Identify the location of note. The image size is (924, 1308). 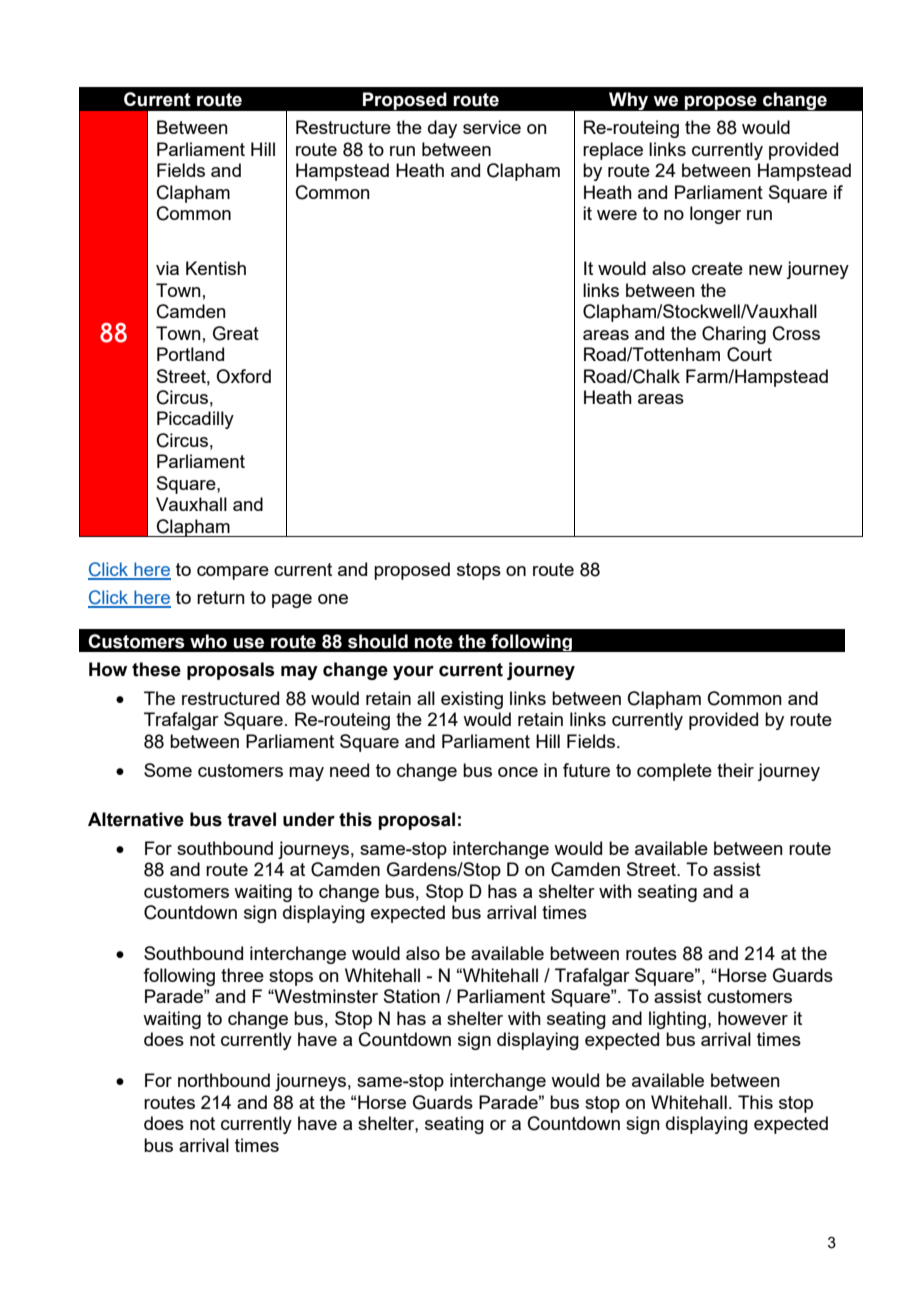
(434, 642).
